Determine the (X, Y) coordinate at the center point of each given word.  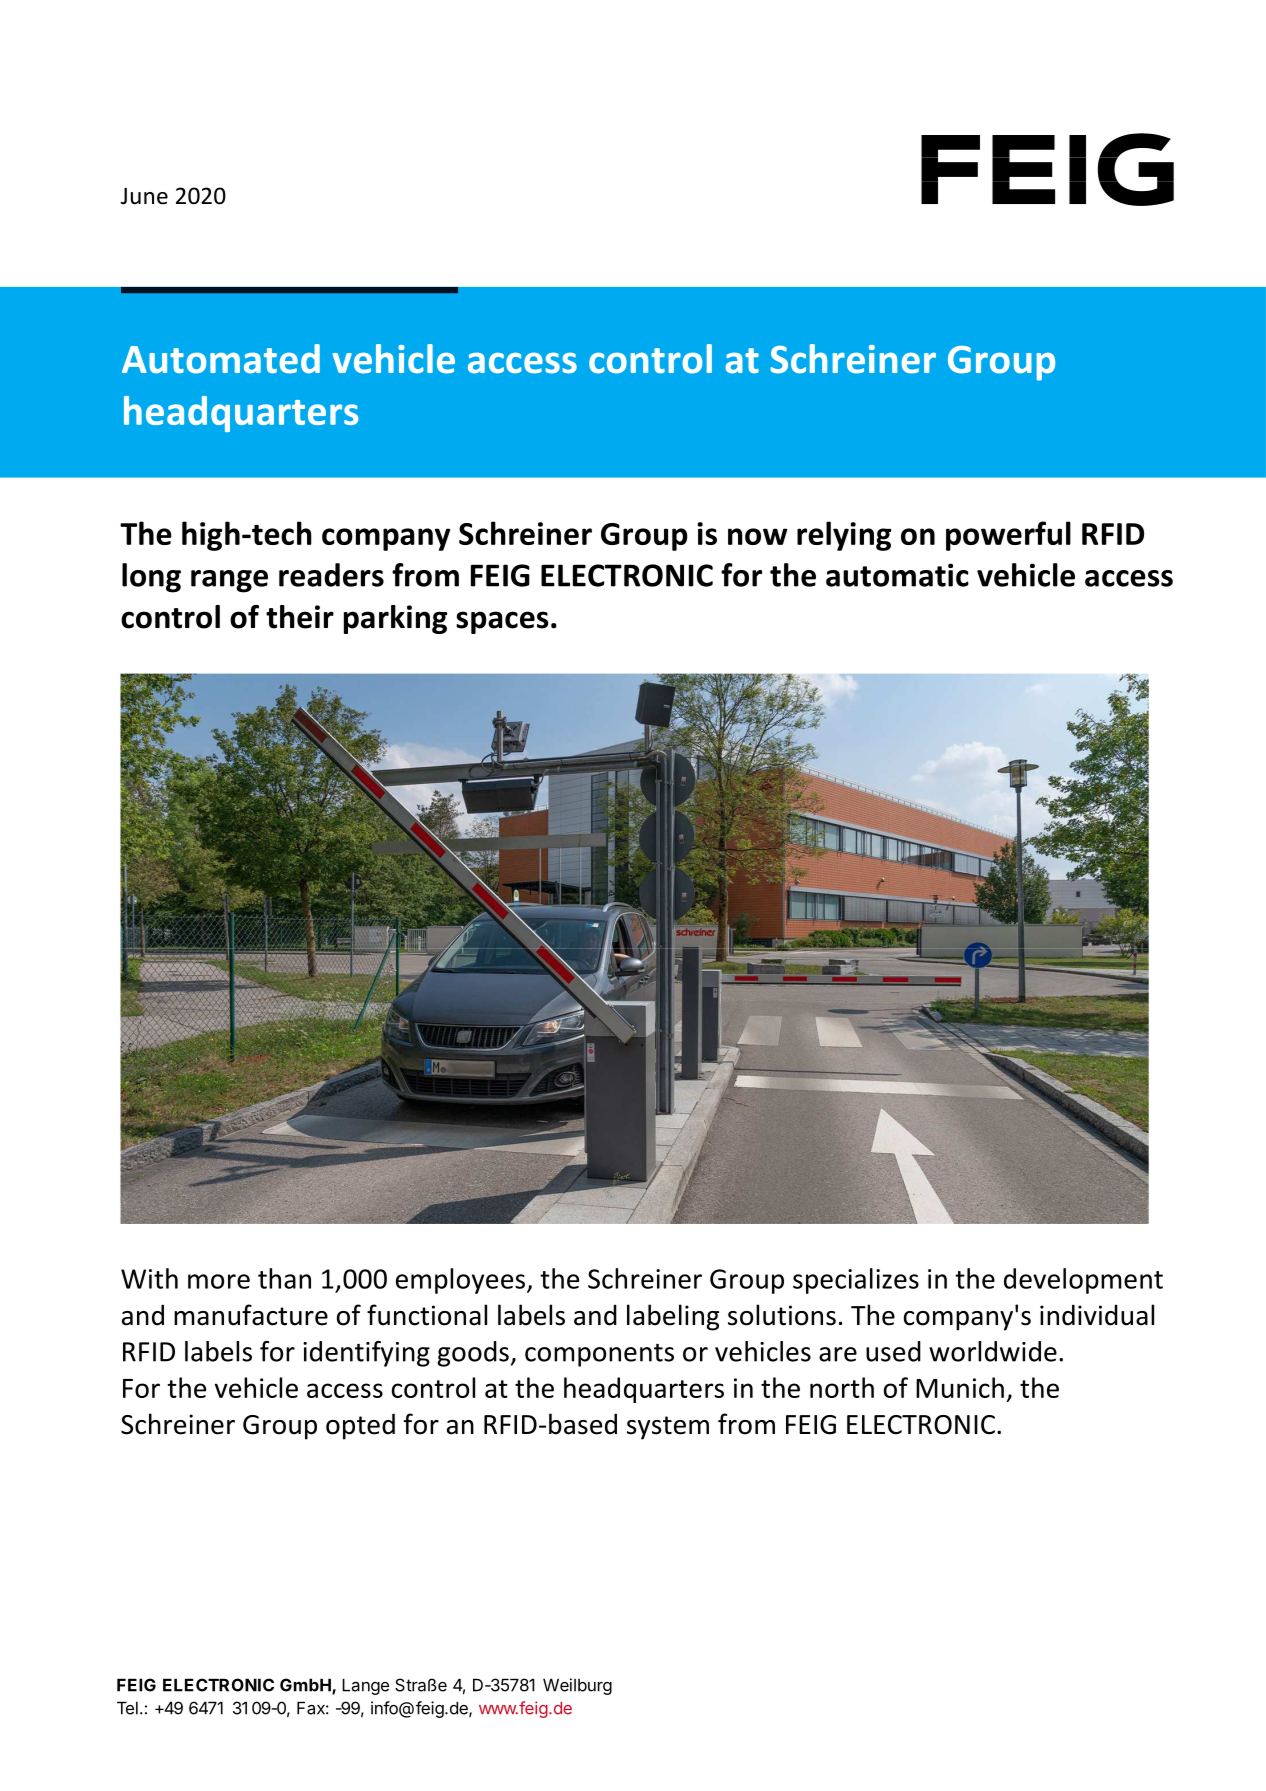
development (1083, 1281)
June (144, 196)
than (284, 1278)
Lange (365, 1686)
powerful (1008, 536)
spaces (502, 622)
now (757, 536)
